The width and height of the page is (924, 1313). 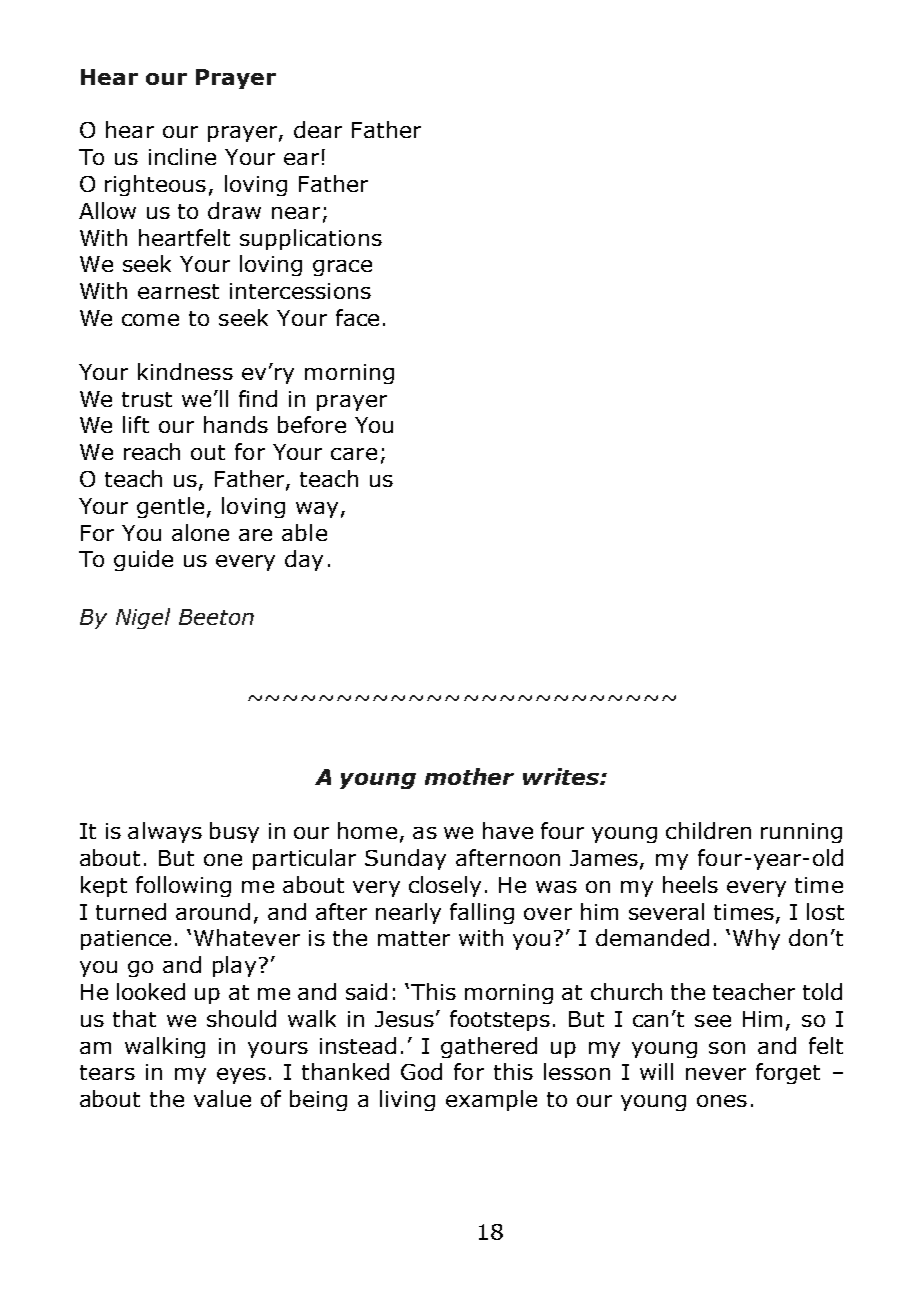 I want to click on able, so click(x=304, y=532).
